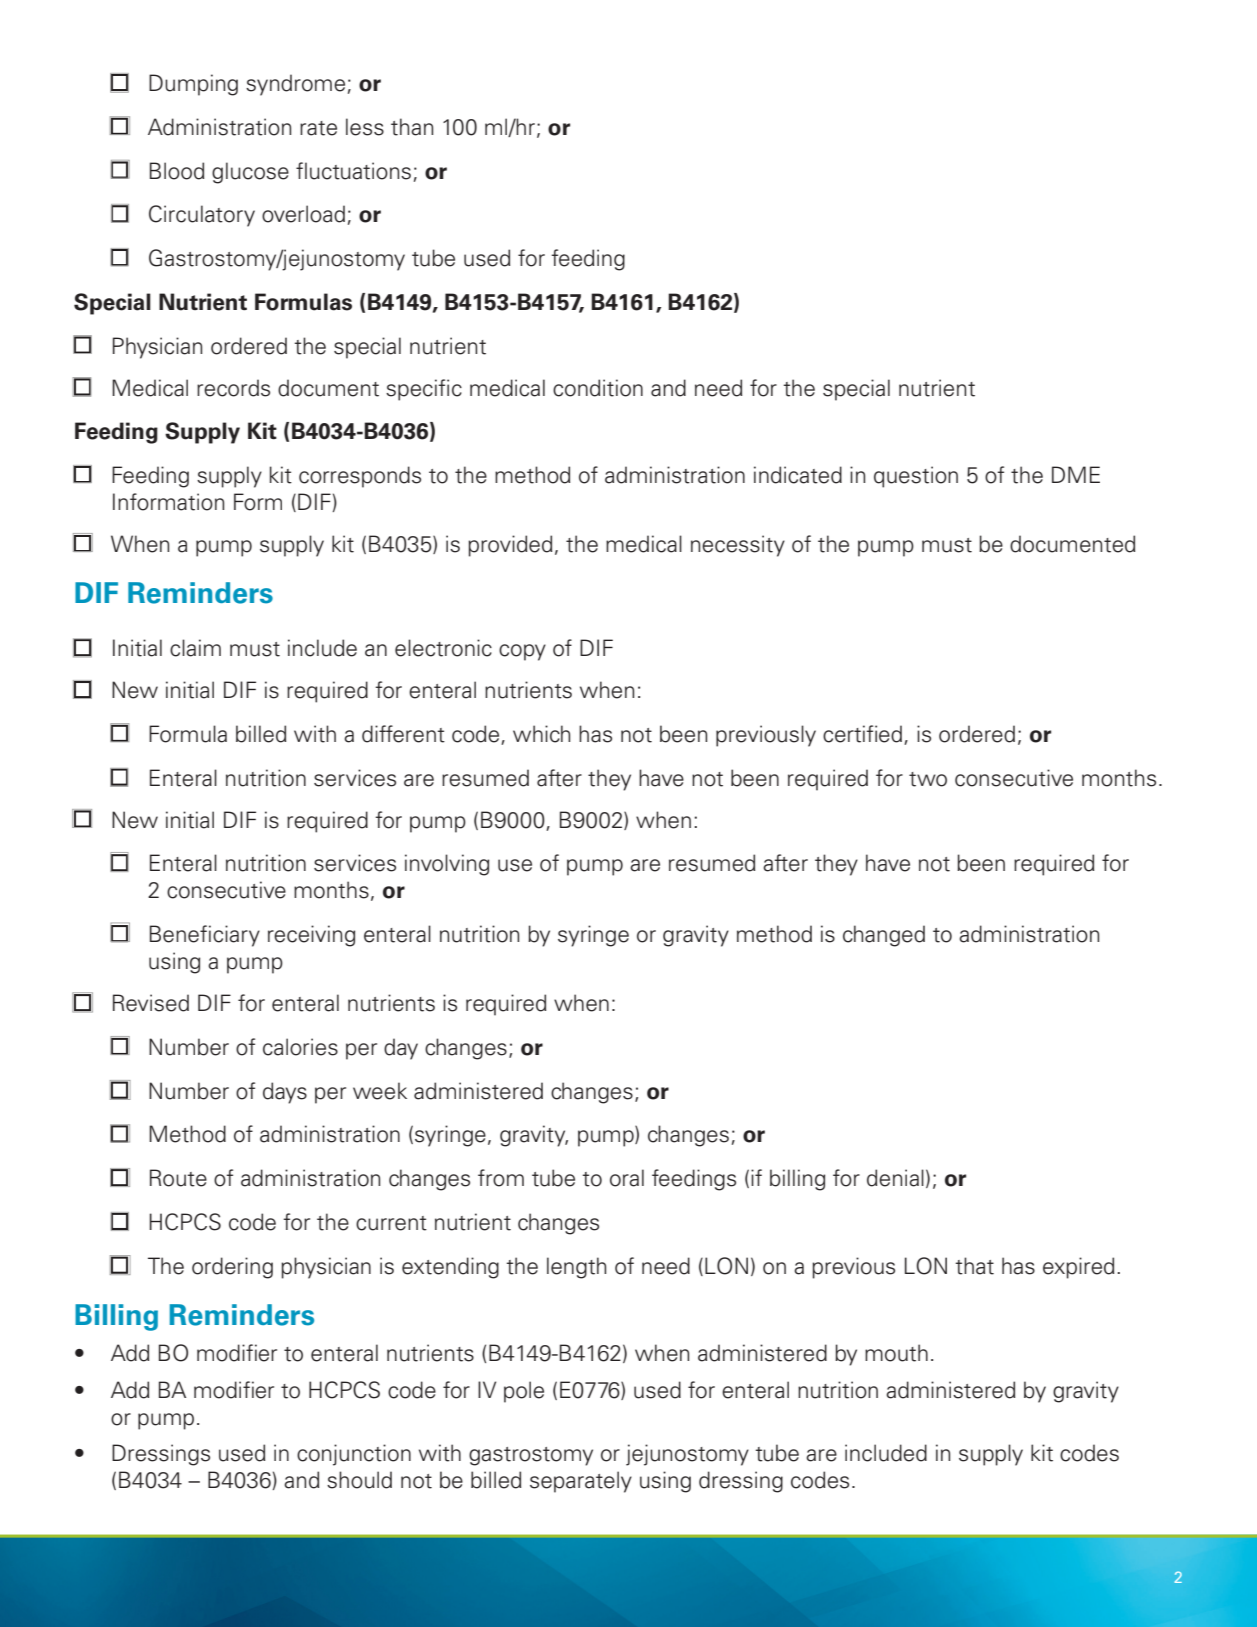 This page has width=1257, height=1627. I want to click on oral, so click(627, 1178).
